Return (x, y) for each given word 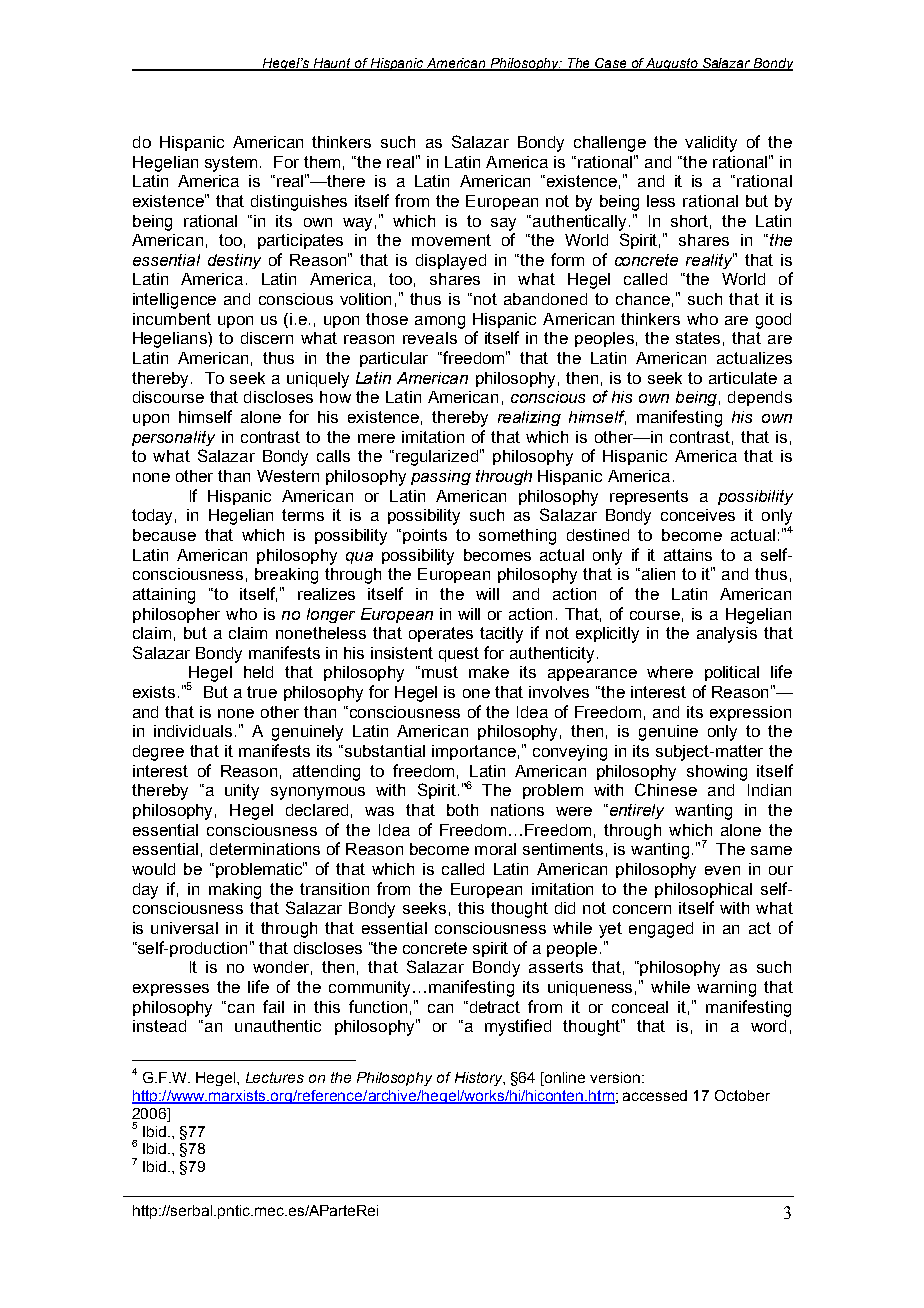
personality (173, 438)
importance (474, 752)
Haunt (333, 64)
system (231, 164)
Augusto (673, 64)
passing (441, 477)
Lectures (275, 1077)
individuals (193, 731)
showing (717, 773)
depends (760, 398)
